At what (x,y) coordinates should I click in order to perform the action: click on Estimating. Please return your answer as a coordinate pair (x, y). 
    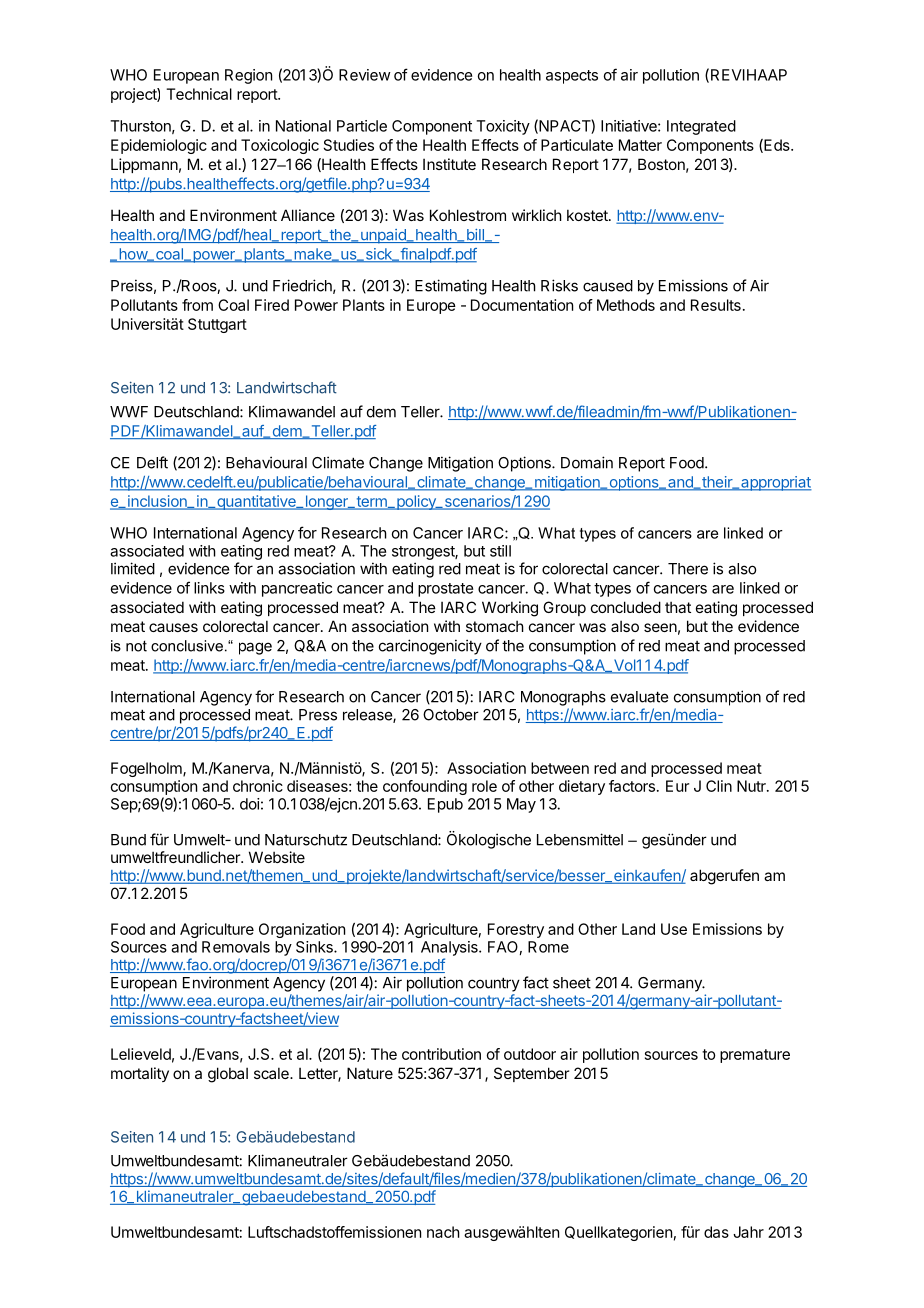
    Looking at the image, I should click on (451, 287).
